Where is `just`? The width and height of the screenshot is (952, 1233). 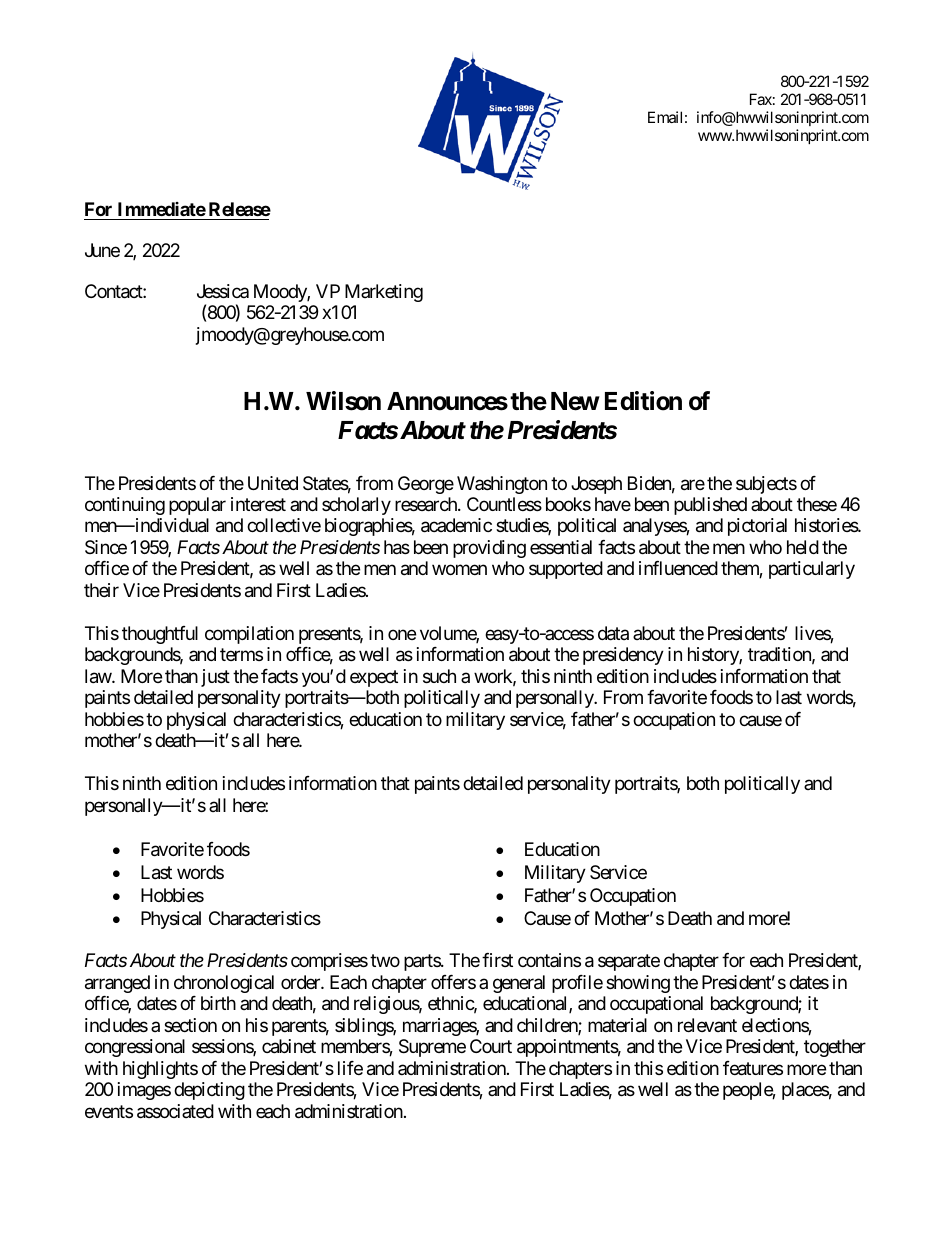 just is located at coordinates (215, 678).
